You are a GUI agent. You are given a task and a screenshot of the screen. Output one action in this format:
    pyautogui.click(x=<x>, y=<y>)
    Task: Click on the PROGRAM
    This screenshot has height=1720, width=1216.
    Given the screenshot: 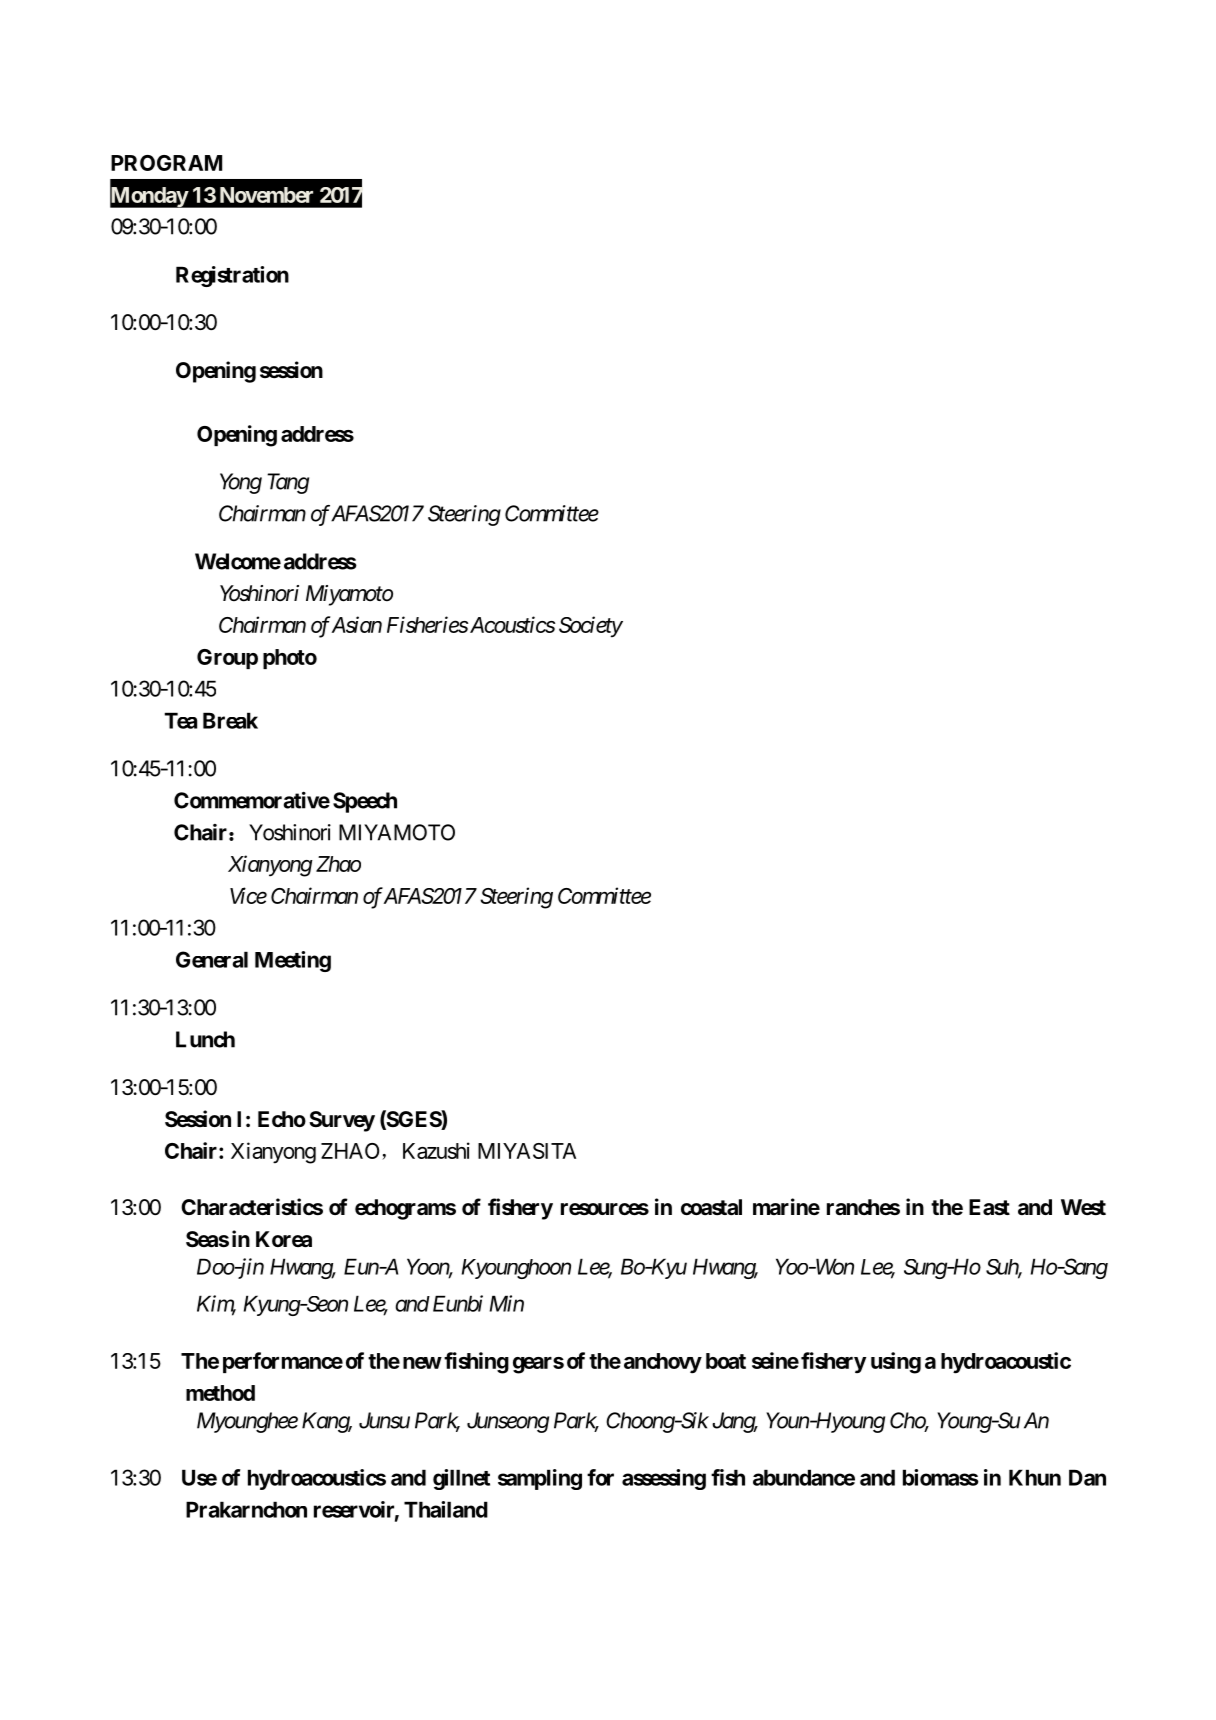 What is the action you would take?
    pyautogui.click(x=166, y=163)
